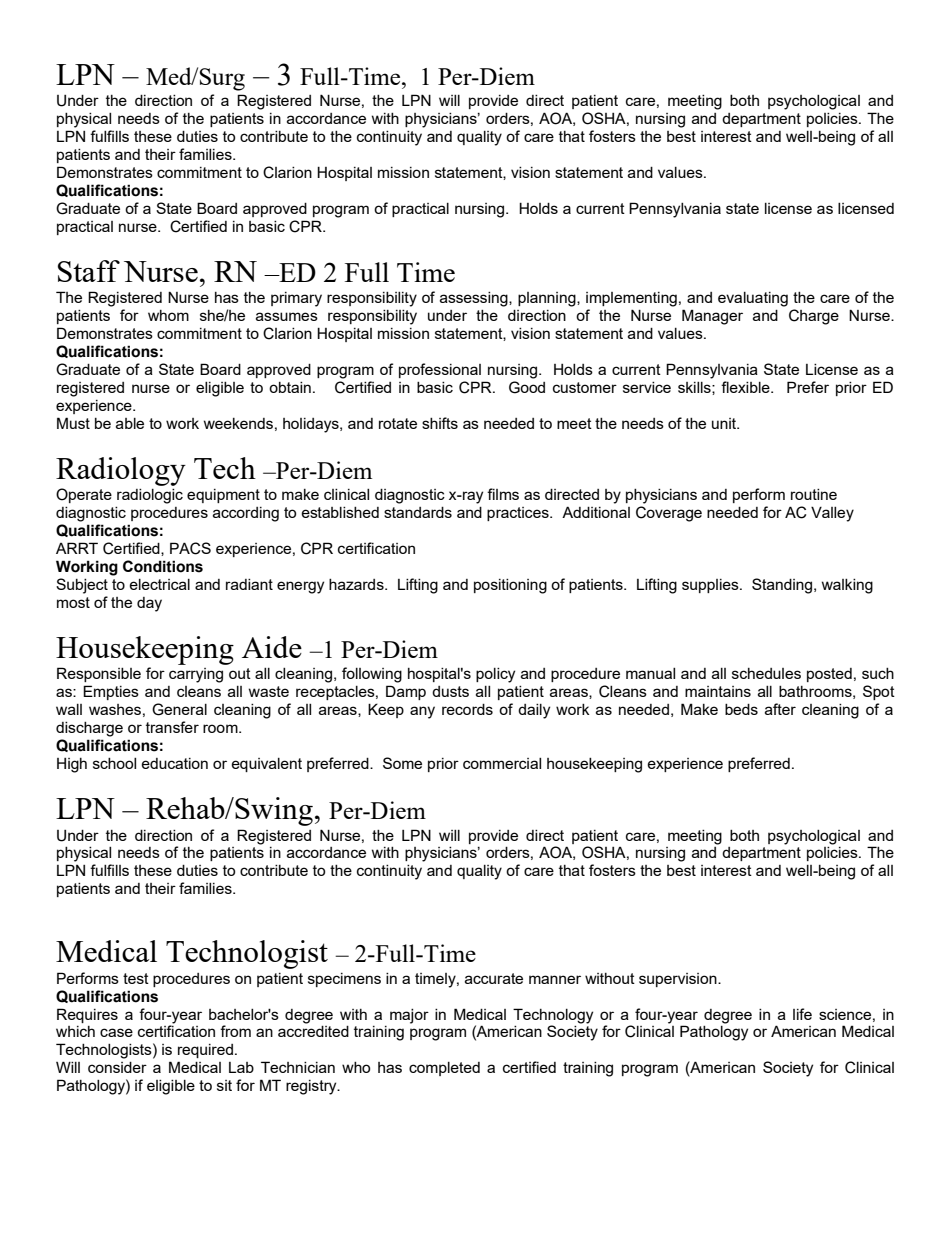  Describe the element at coordinates (168, 315) in the screenshot. I see `whom` at that location.
